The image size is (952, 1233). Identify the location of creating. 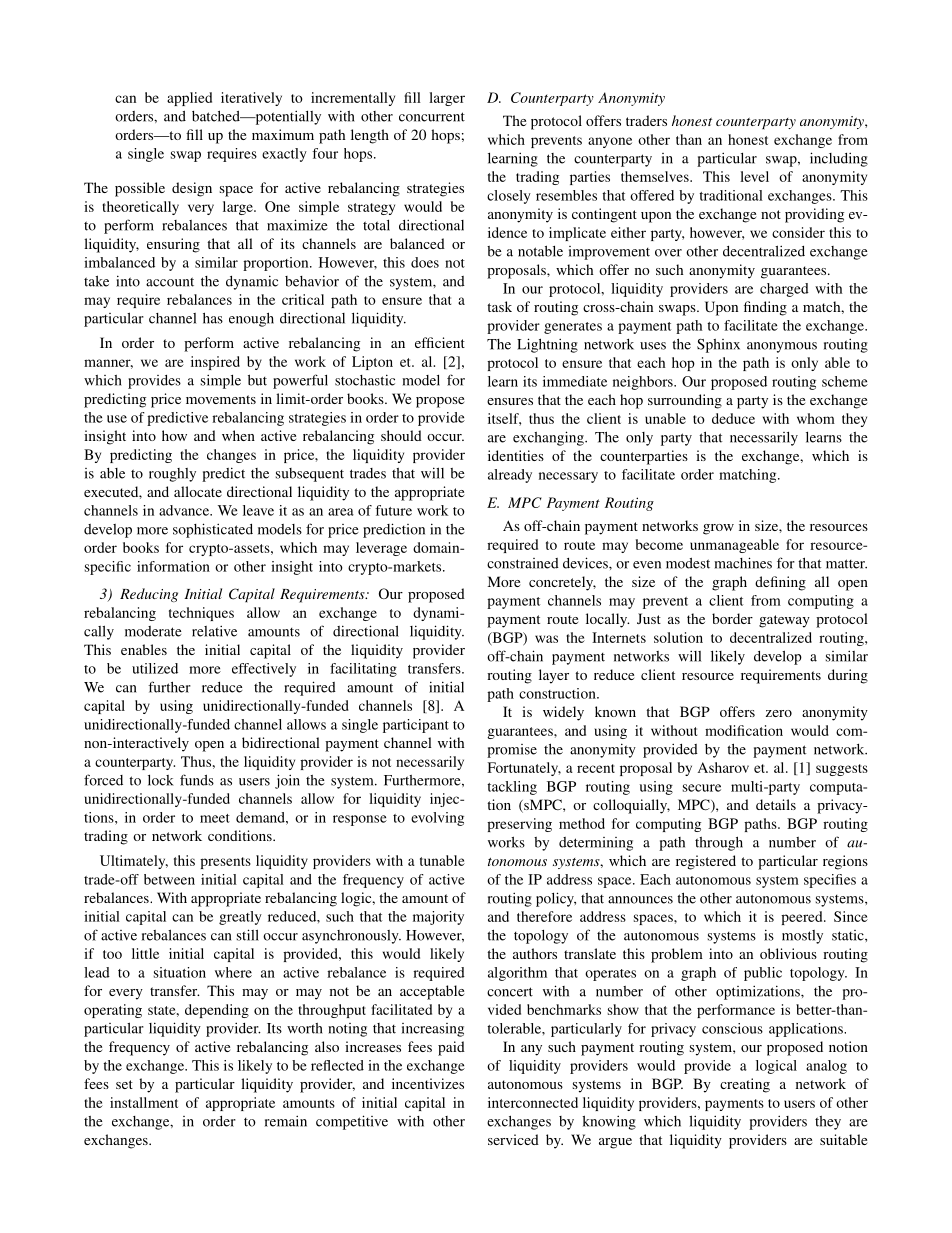
(745, 1085).
